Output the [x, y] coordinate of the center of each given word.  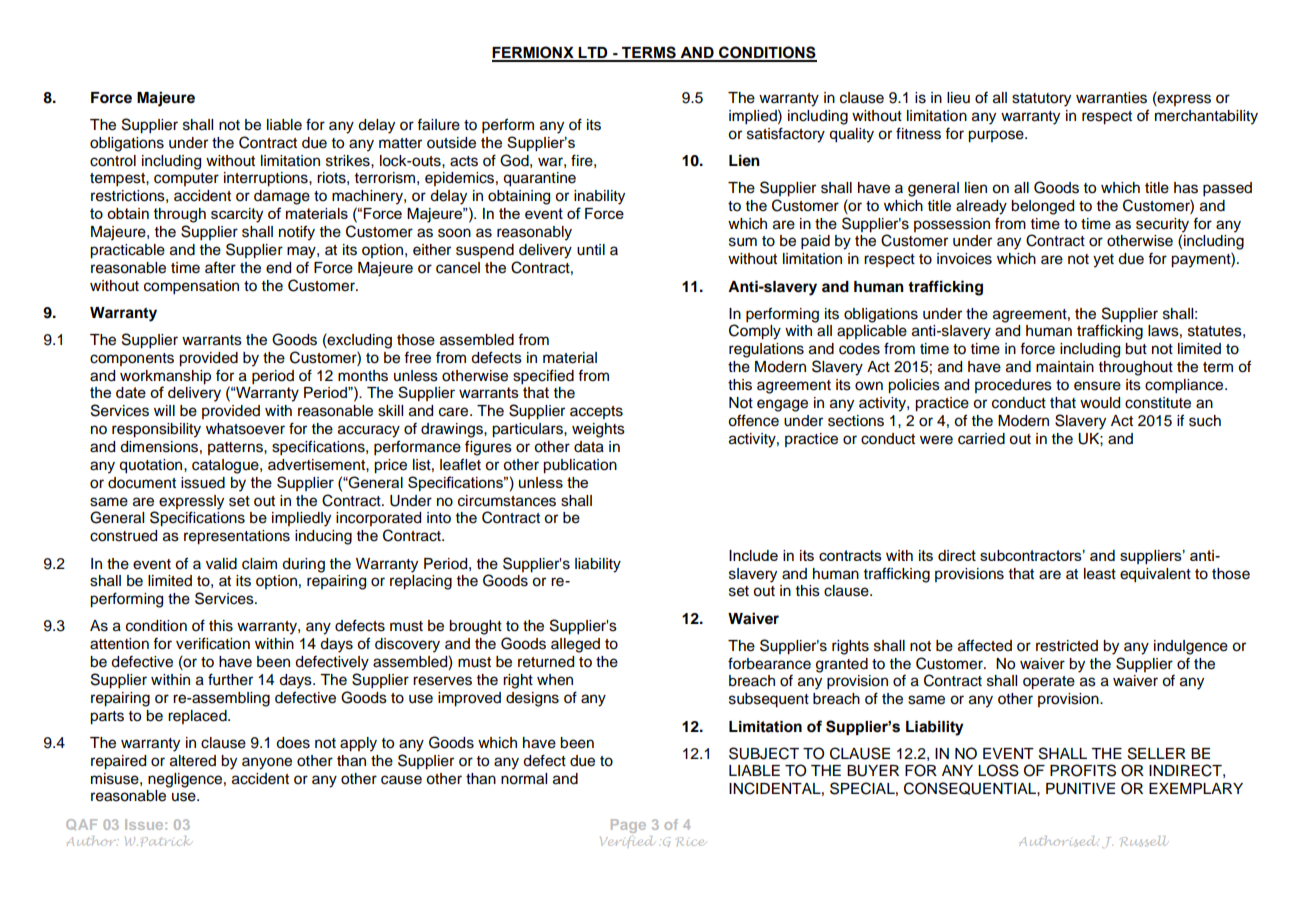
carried [981, 439]
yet [1103, 261]
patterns [236, 448]
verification [213, 643]
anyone [267, 763]
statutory [1041, 100]
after [220, 267]
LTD [593, 54]
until [591, 250]
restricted [1067, 646]
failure [438, 125]
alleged [575, 645]
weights [598, 430]
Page [628, 826]
